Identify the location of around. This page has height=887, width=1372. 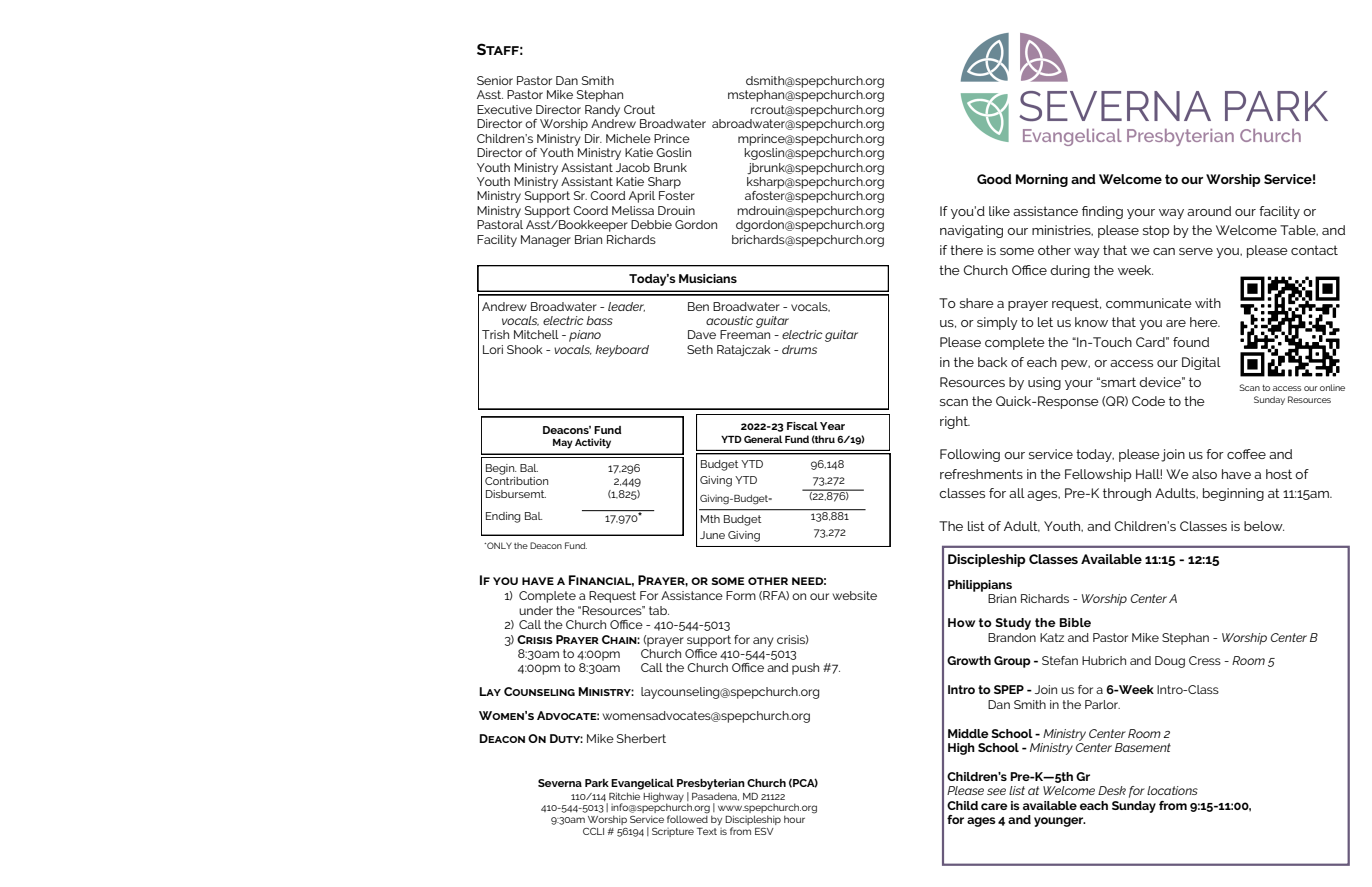
(1209, 211).
